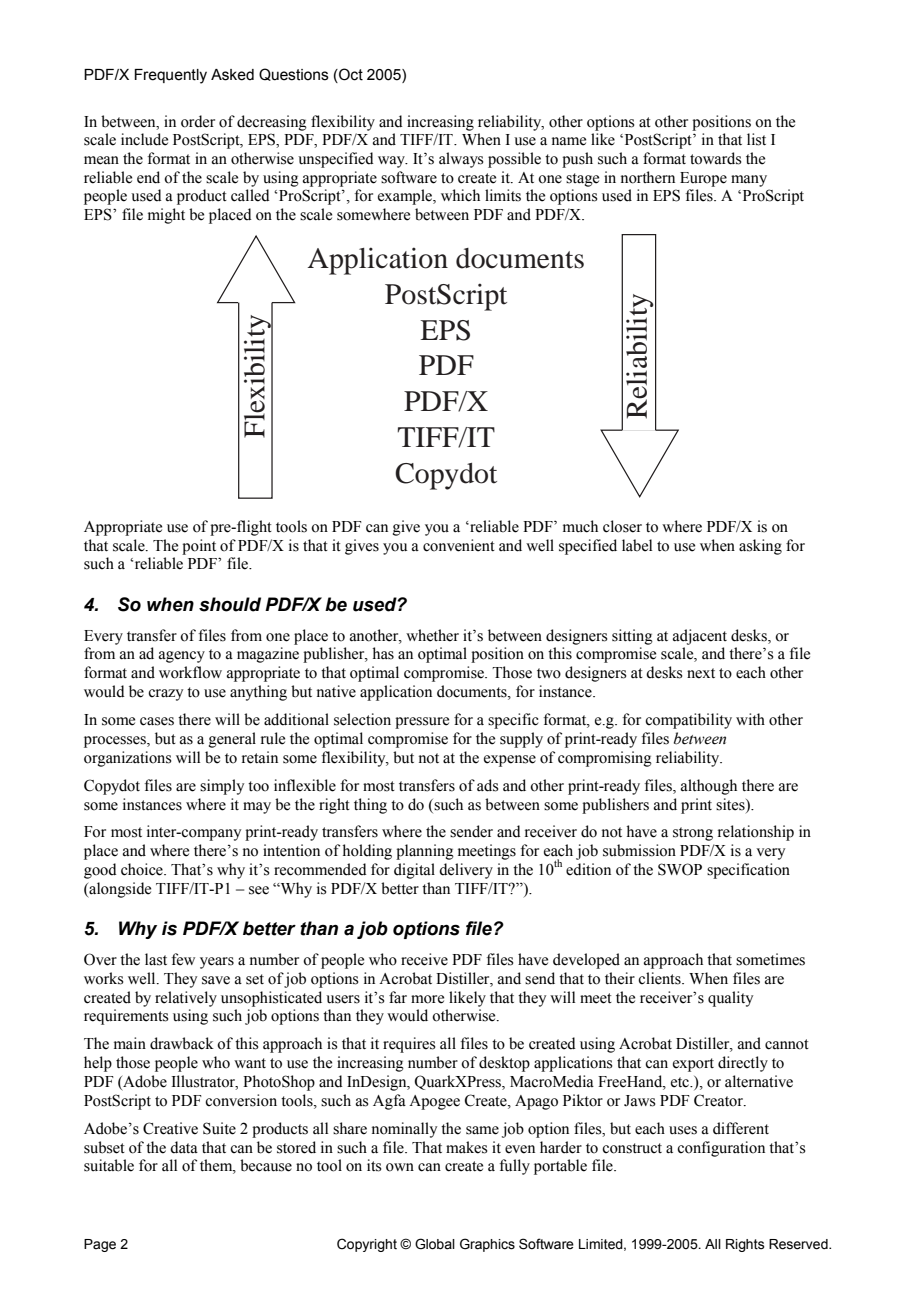 Image resolution: width=924 pixels, height=1308 pixels. What do you see at coordinates (461, 160) in the screenshot?
I see `always` at bounding box center [461, 160].
